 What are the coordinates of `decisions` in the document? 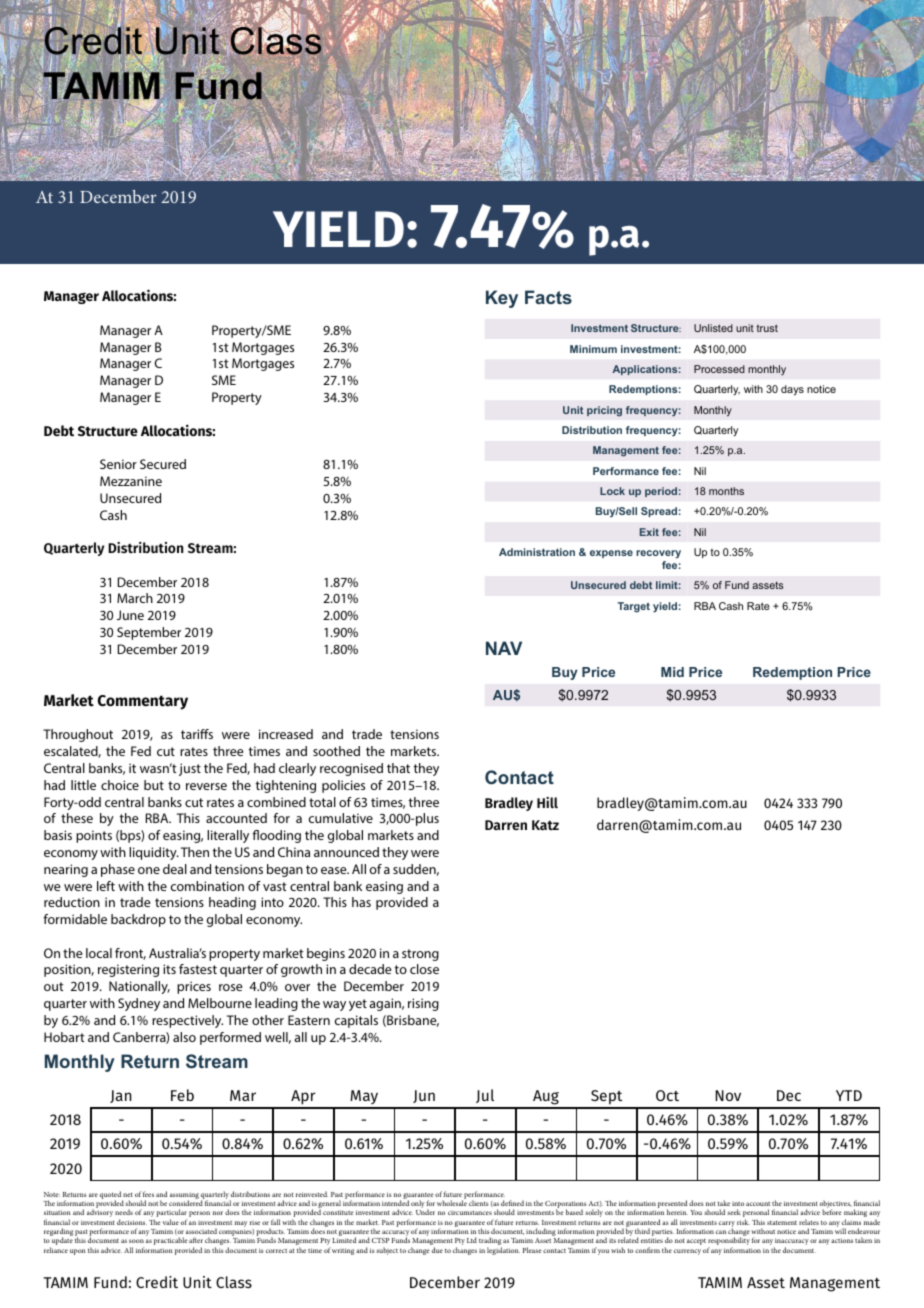 It's located at (132, 1222).
